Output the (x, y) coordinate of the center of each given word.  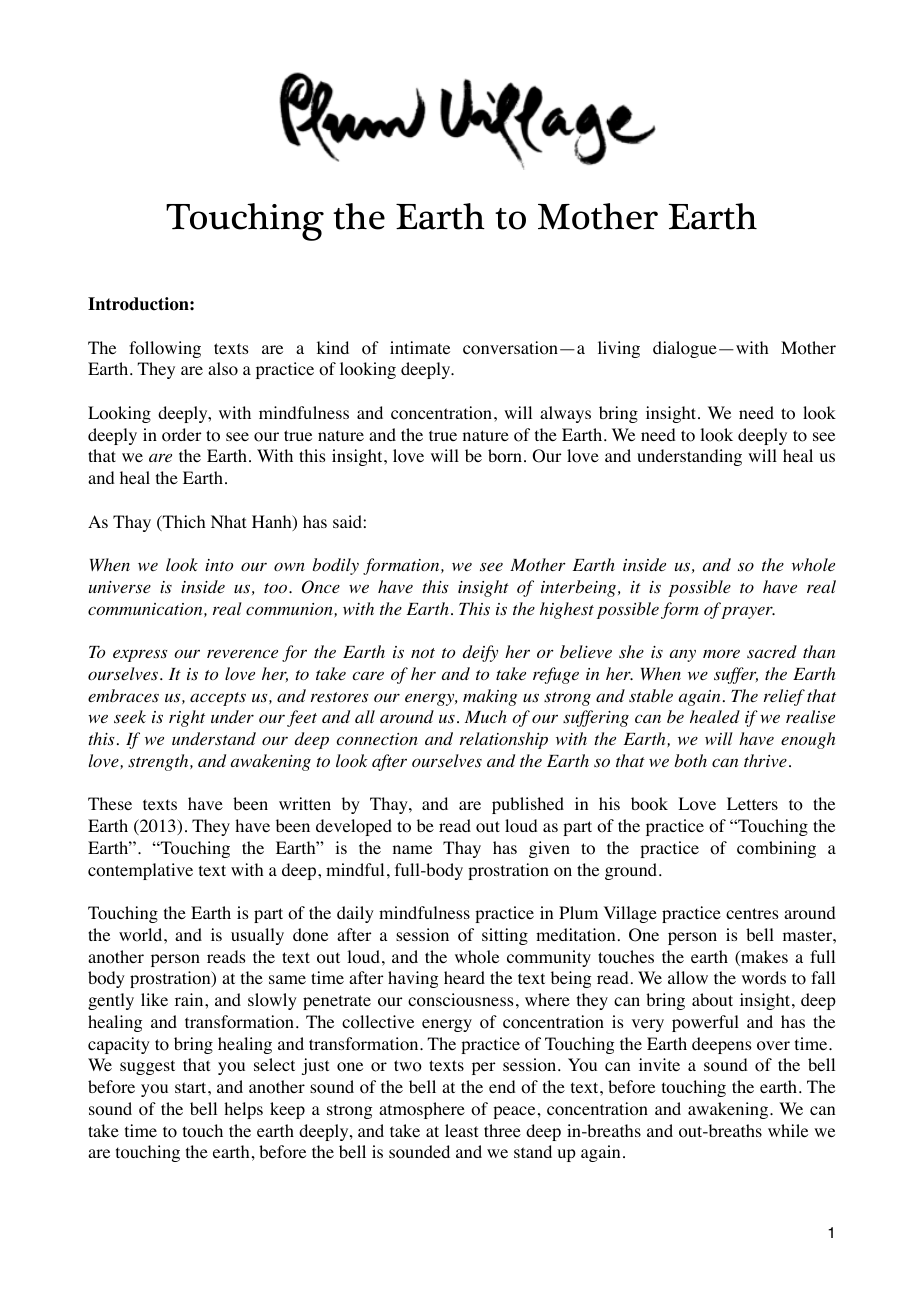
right (187, 718)
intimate (420, 347)
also (223, 369)
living (619, 349)
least (461, 1130)
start (192, 1087)
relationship (504, 740)
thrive (765, 760)
